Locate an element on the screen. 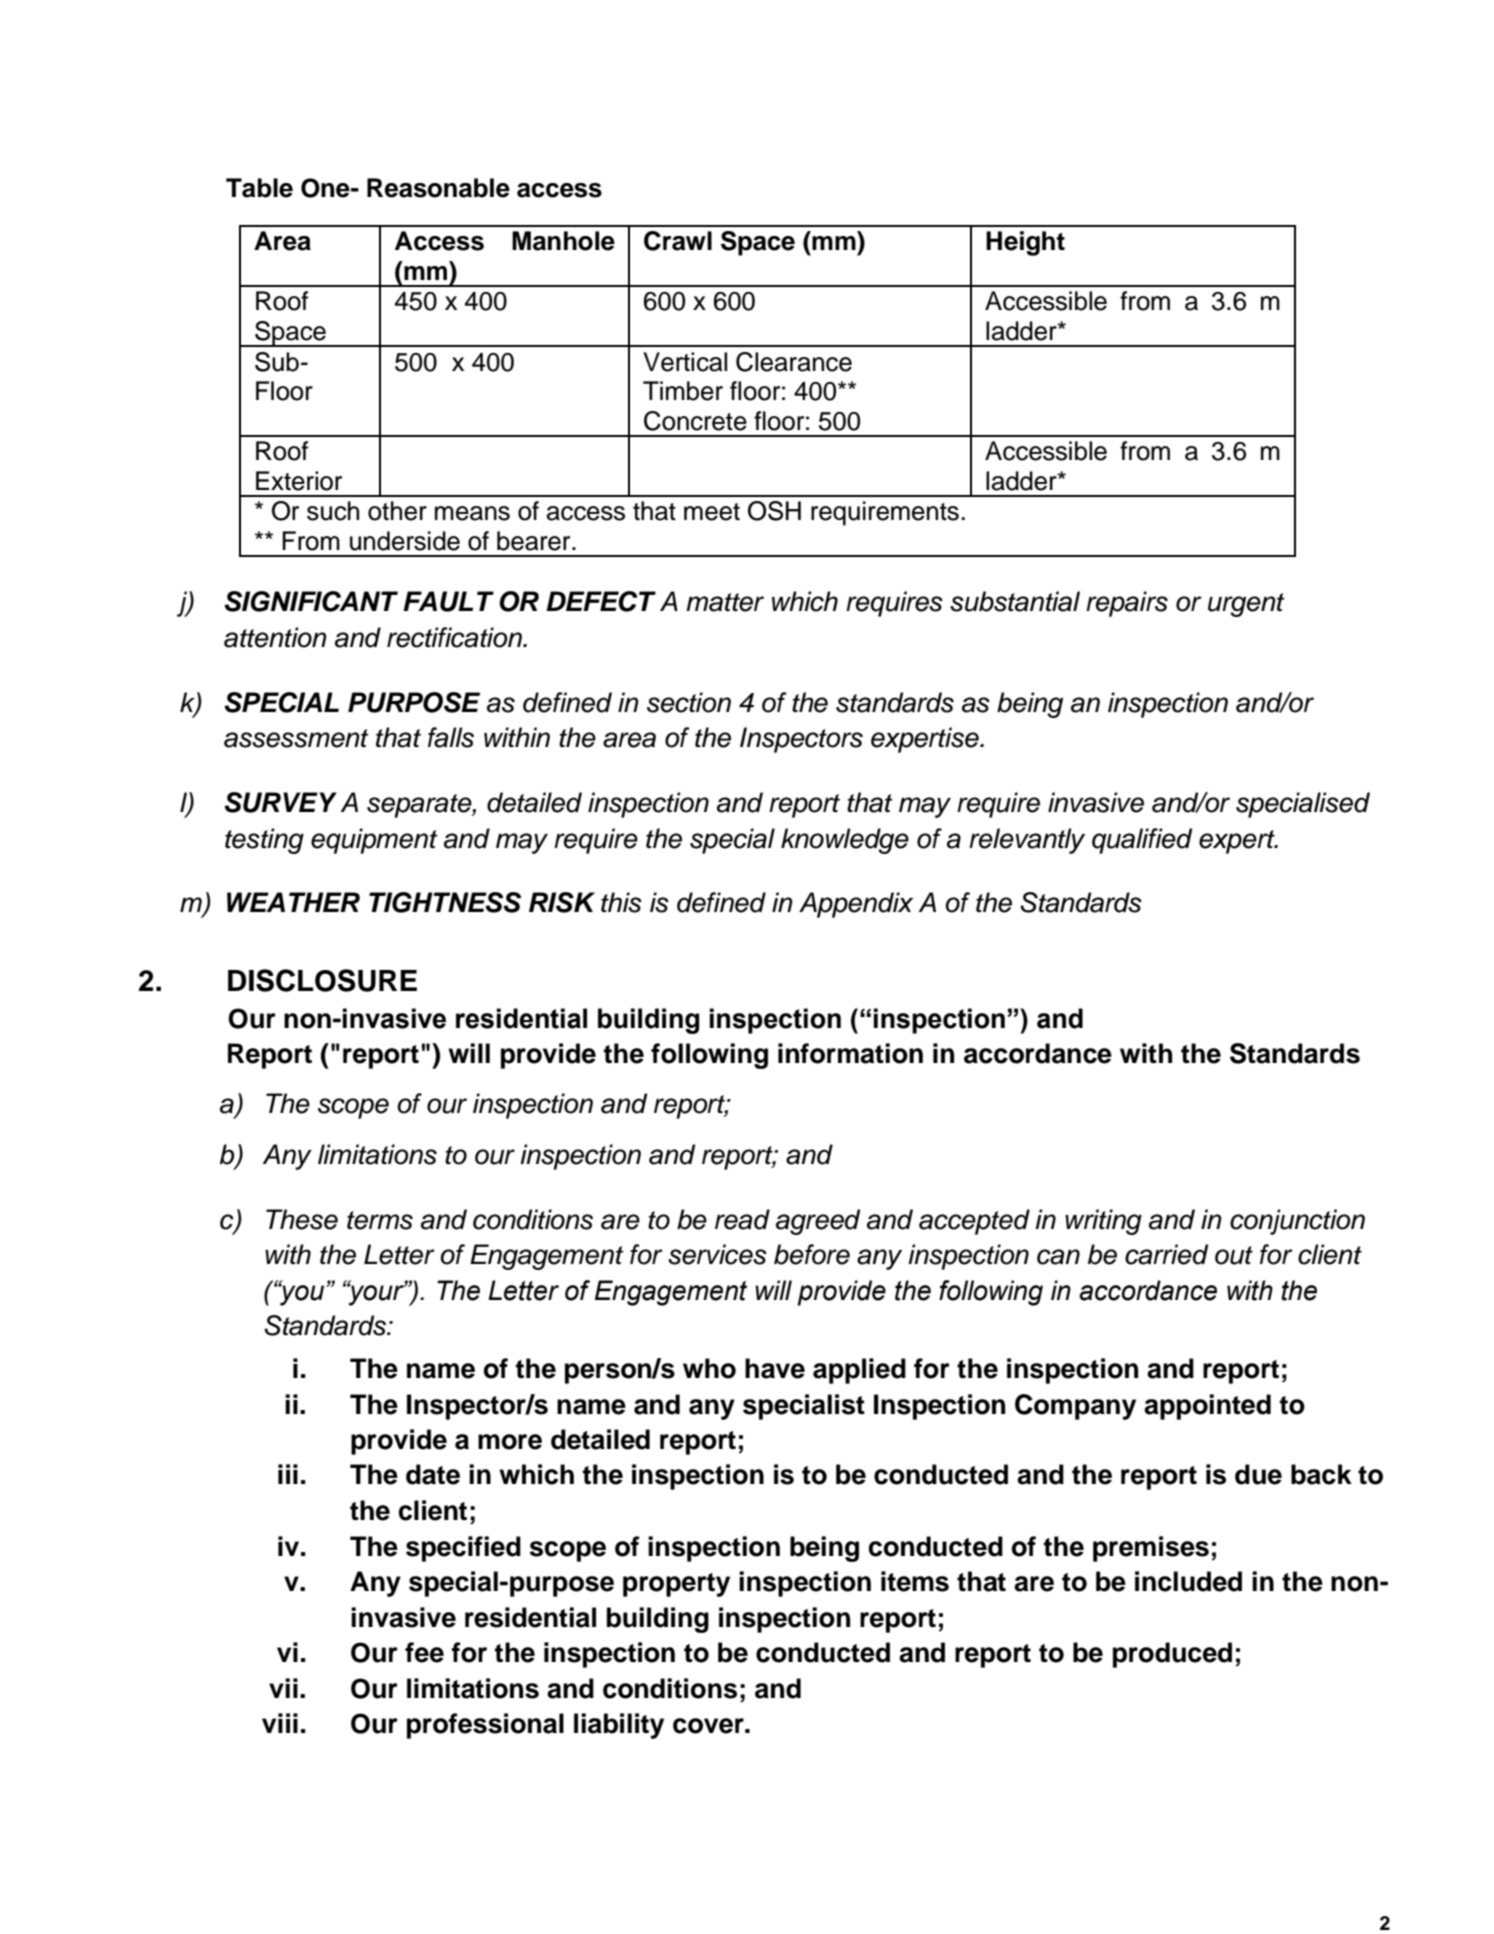 The width and height of the screenshot is (1494, 1934). property is located at coordinates (676, 1585).
